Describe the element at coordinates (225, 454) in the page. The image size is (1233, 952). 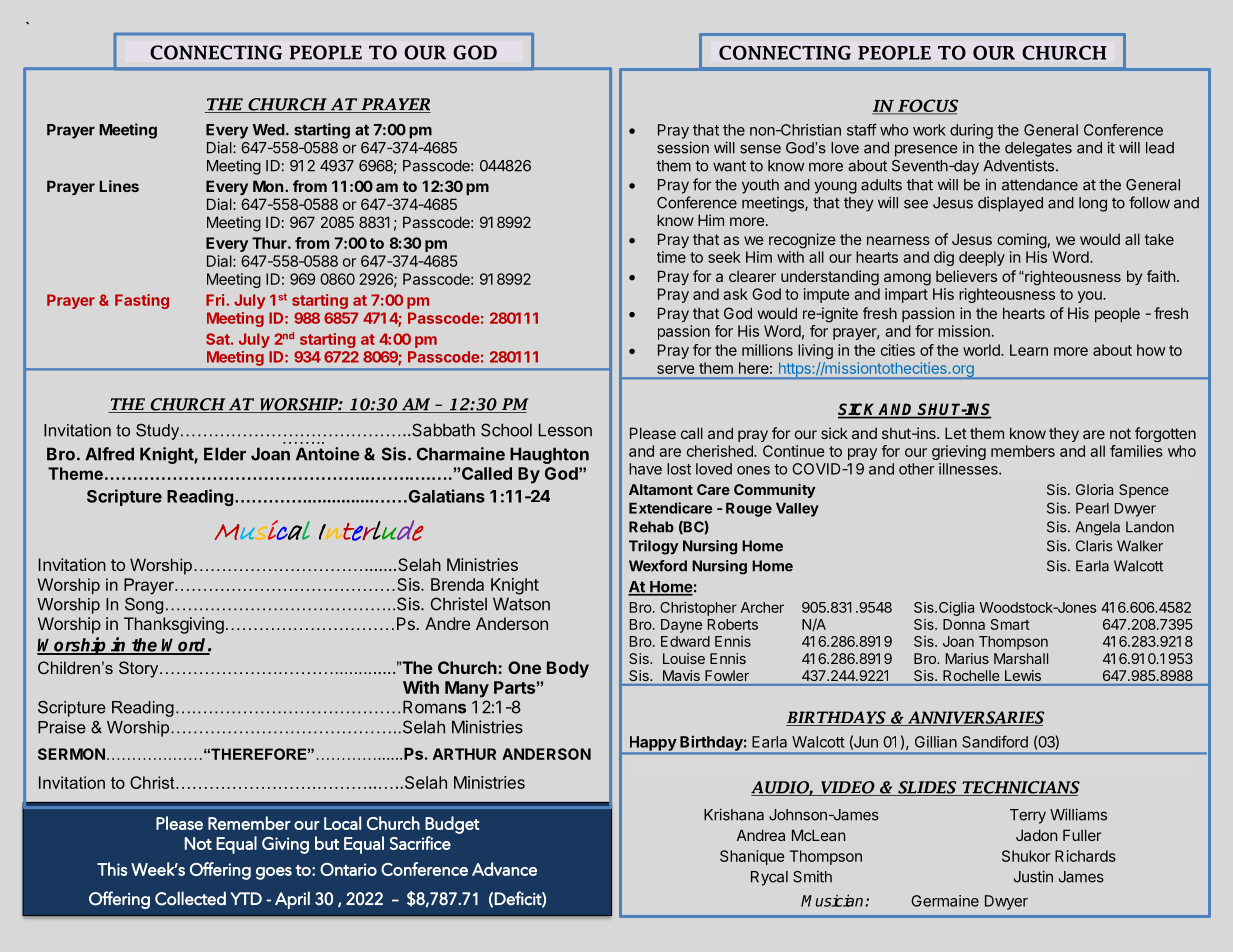
I see `Elder` at that location.
